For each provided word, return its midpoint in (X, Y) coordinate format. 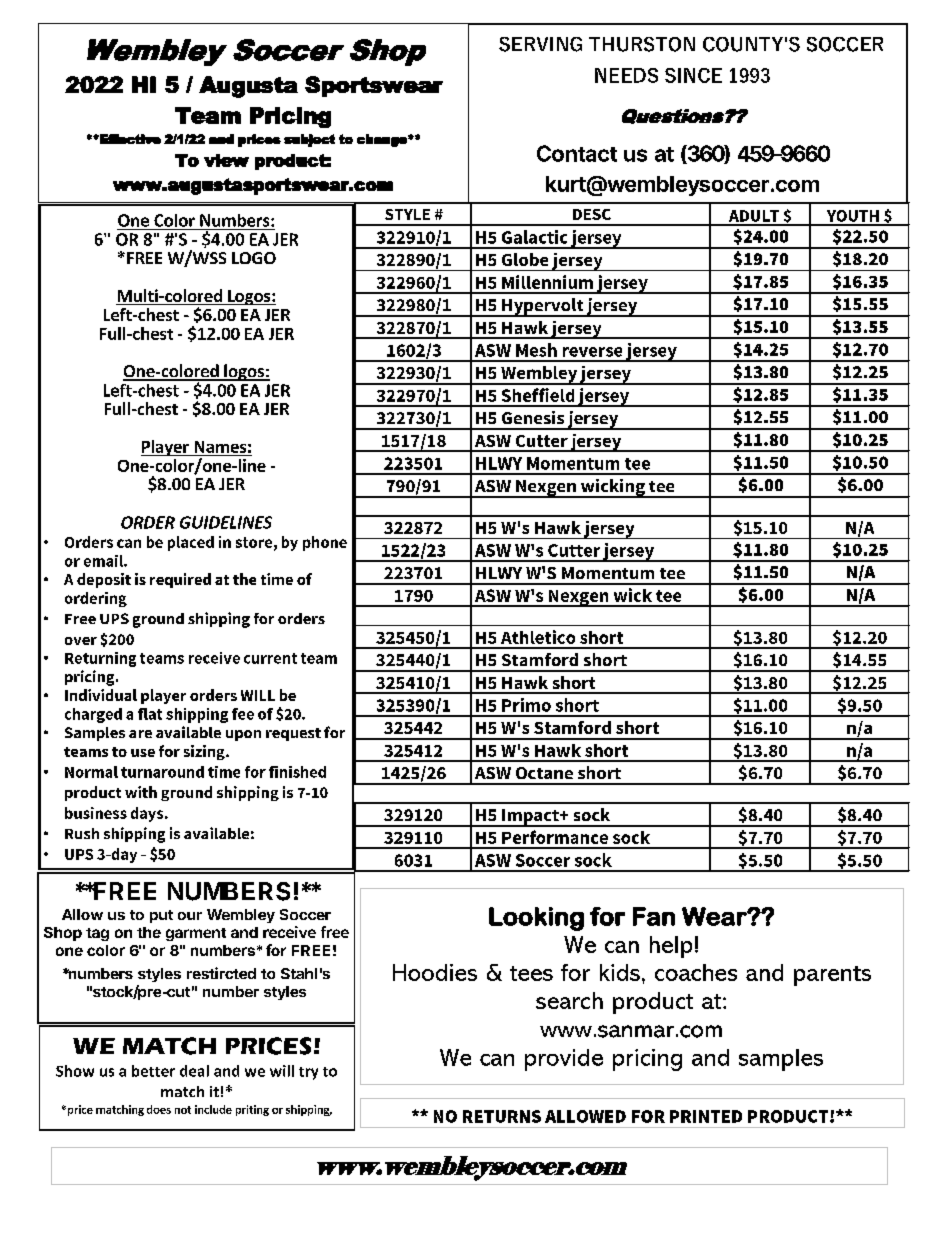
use (143, 753)
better (153, 1071)
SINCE (693, 75)
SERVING (540, 44)
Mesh (536, 350)
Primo (526, 705)
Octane (544, 773)
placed (191, 543)
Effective (129, 139)
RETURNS (502, 1116)
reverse (592, 352)
